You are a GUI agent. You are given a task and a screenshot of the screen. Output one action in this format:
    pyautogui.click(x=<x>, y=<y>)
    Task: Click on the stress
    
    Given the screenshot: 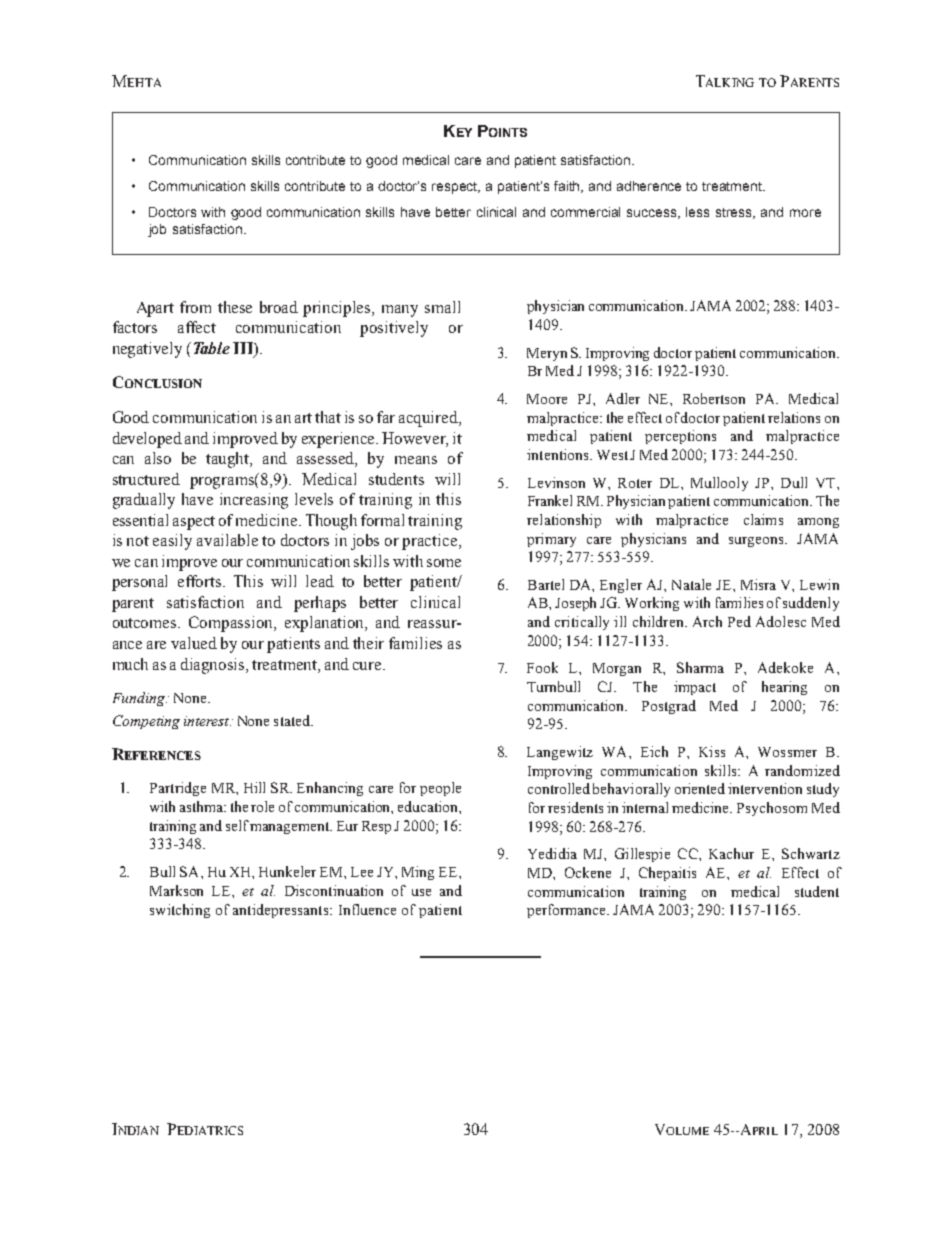 What is the action you would take?
    pyautogui.click(x=735, y=213)
